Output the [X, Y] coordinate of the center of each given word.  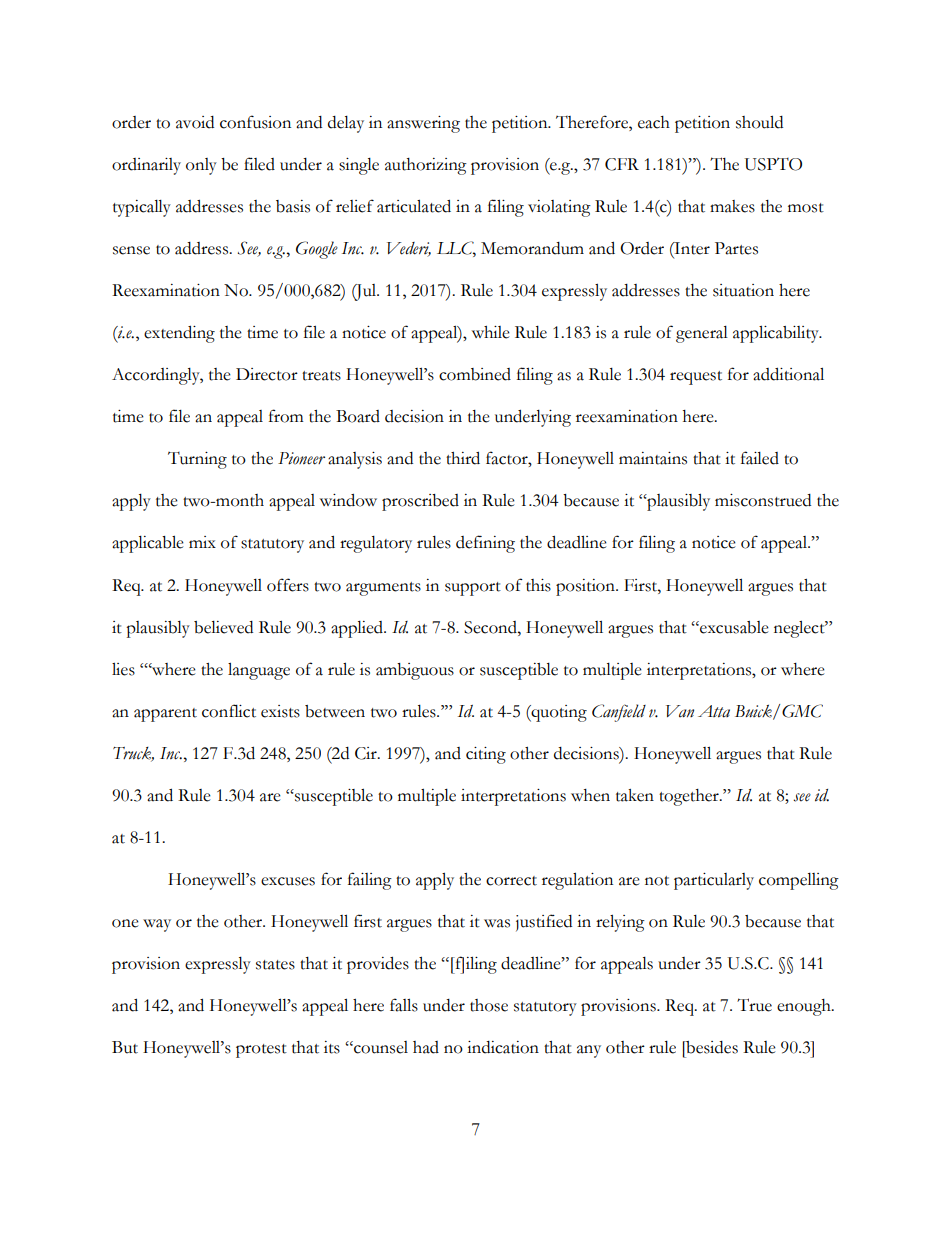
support [473, 589]
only [201, 166]
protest [261, 1051]
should [759, 122]
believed [223, 627]
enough [805, 1007]
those [489, 1005]
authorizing [426, 166]
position [586, 587]
